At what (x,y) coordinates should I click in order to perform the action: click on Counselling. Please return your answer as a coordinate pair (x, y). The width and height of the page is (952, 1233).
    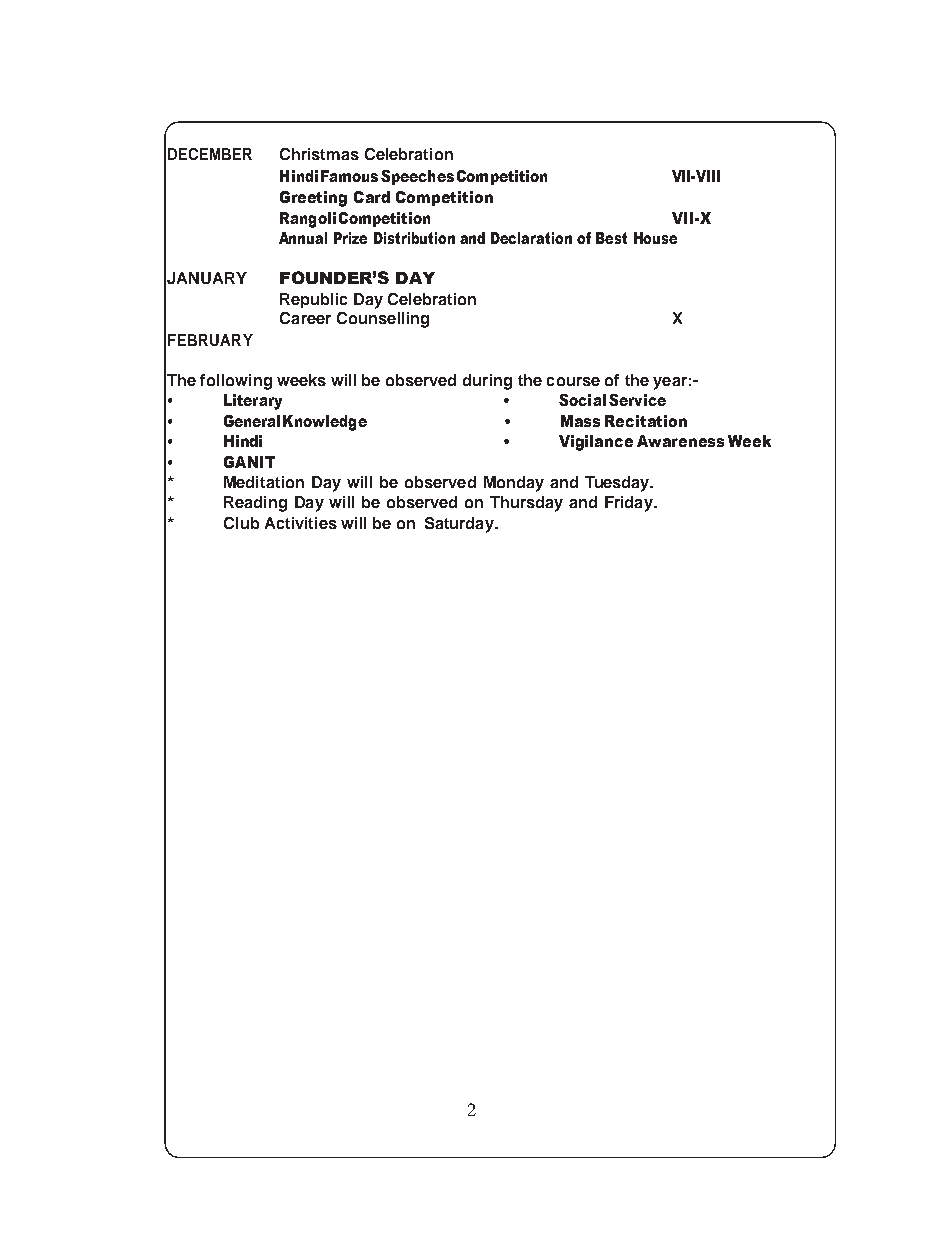
    Looking at the image, I should click on (383, 320).
